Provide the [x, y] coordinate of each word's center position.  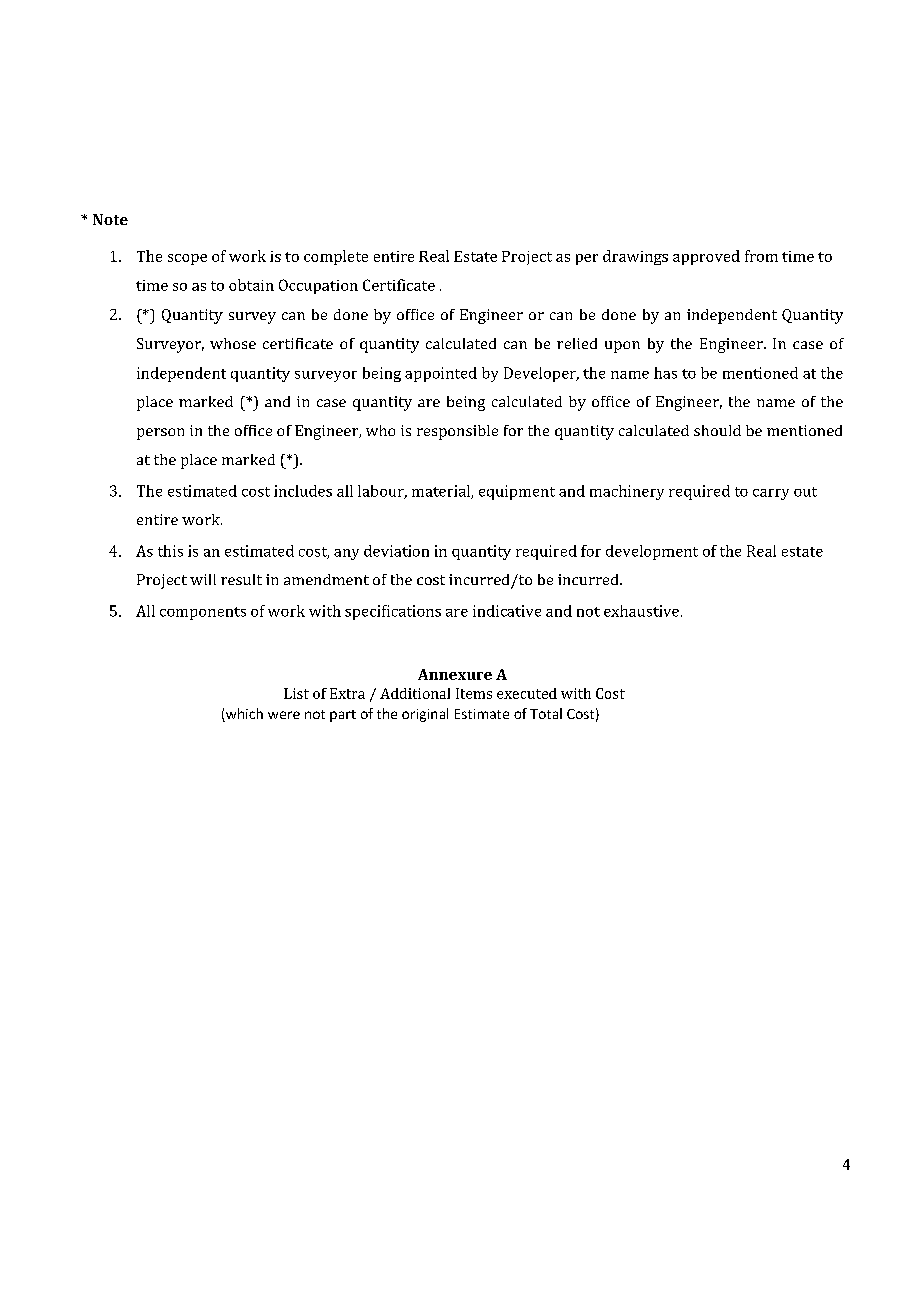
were [284, 715]
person [160, 434]
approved [706, 257]
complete [336, 257]
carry [771, 494]
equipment [517, 492]
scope [187, 259]
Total [546, 713]
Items [474, 693]
